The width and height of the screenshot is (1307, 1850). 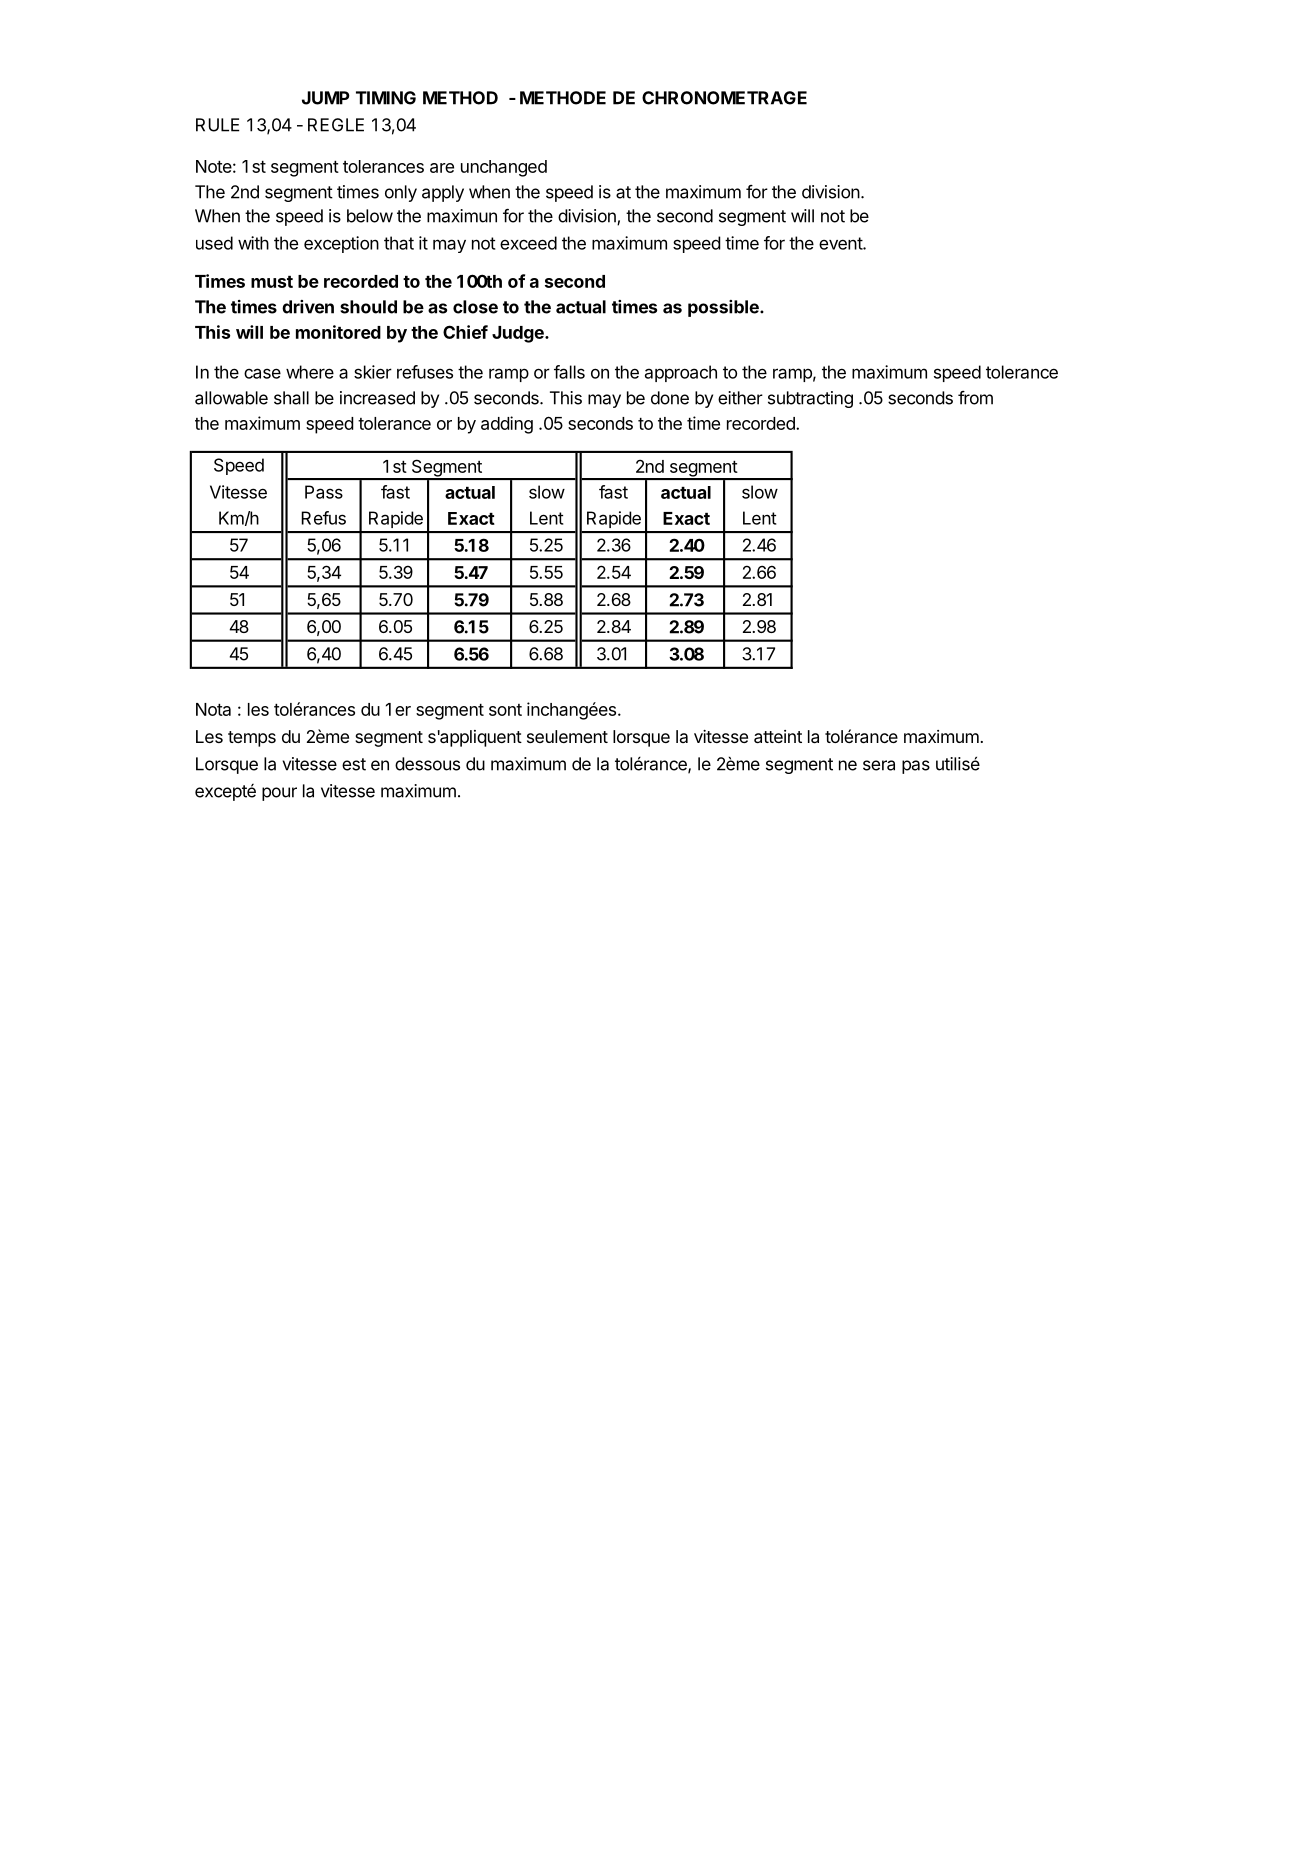 What do you see at coordinates (879, 765) in the screenshot?
I see `sera` at bounding box center [879, 765].
